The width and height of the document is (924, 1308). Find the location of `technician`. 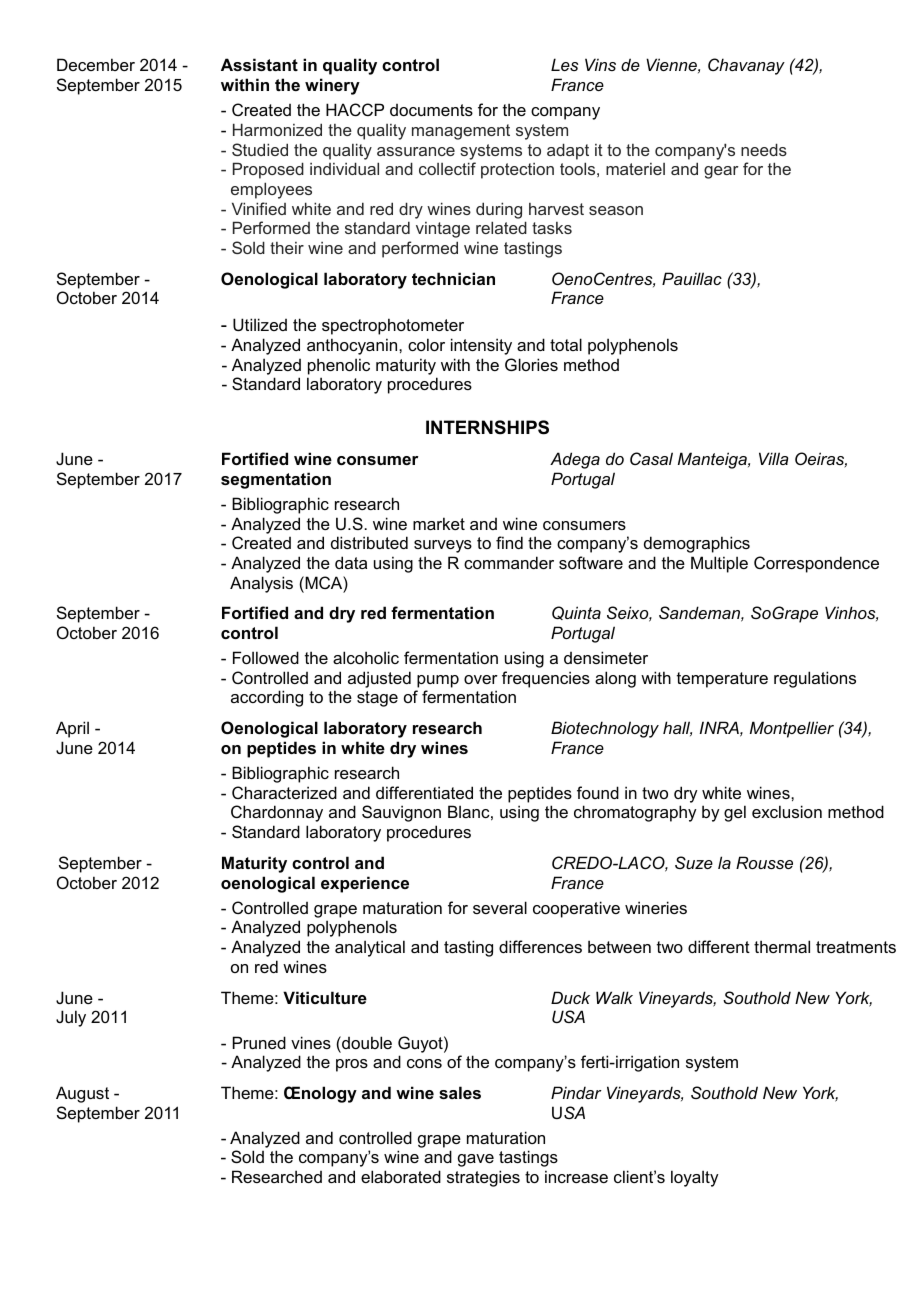

technician is located at coordinates (453, 278).
